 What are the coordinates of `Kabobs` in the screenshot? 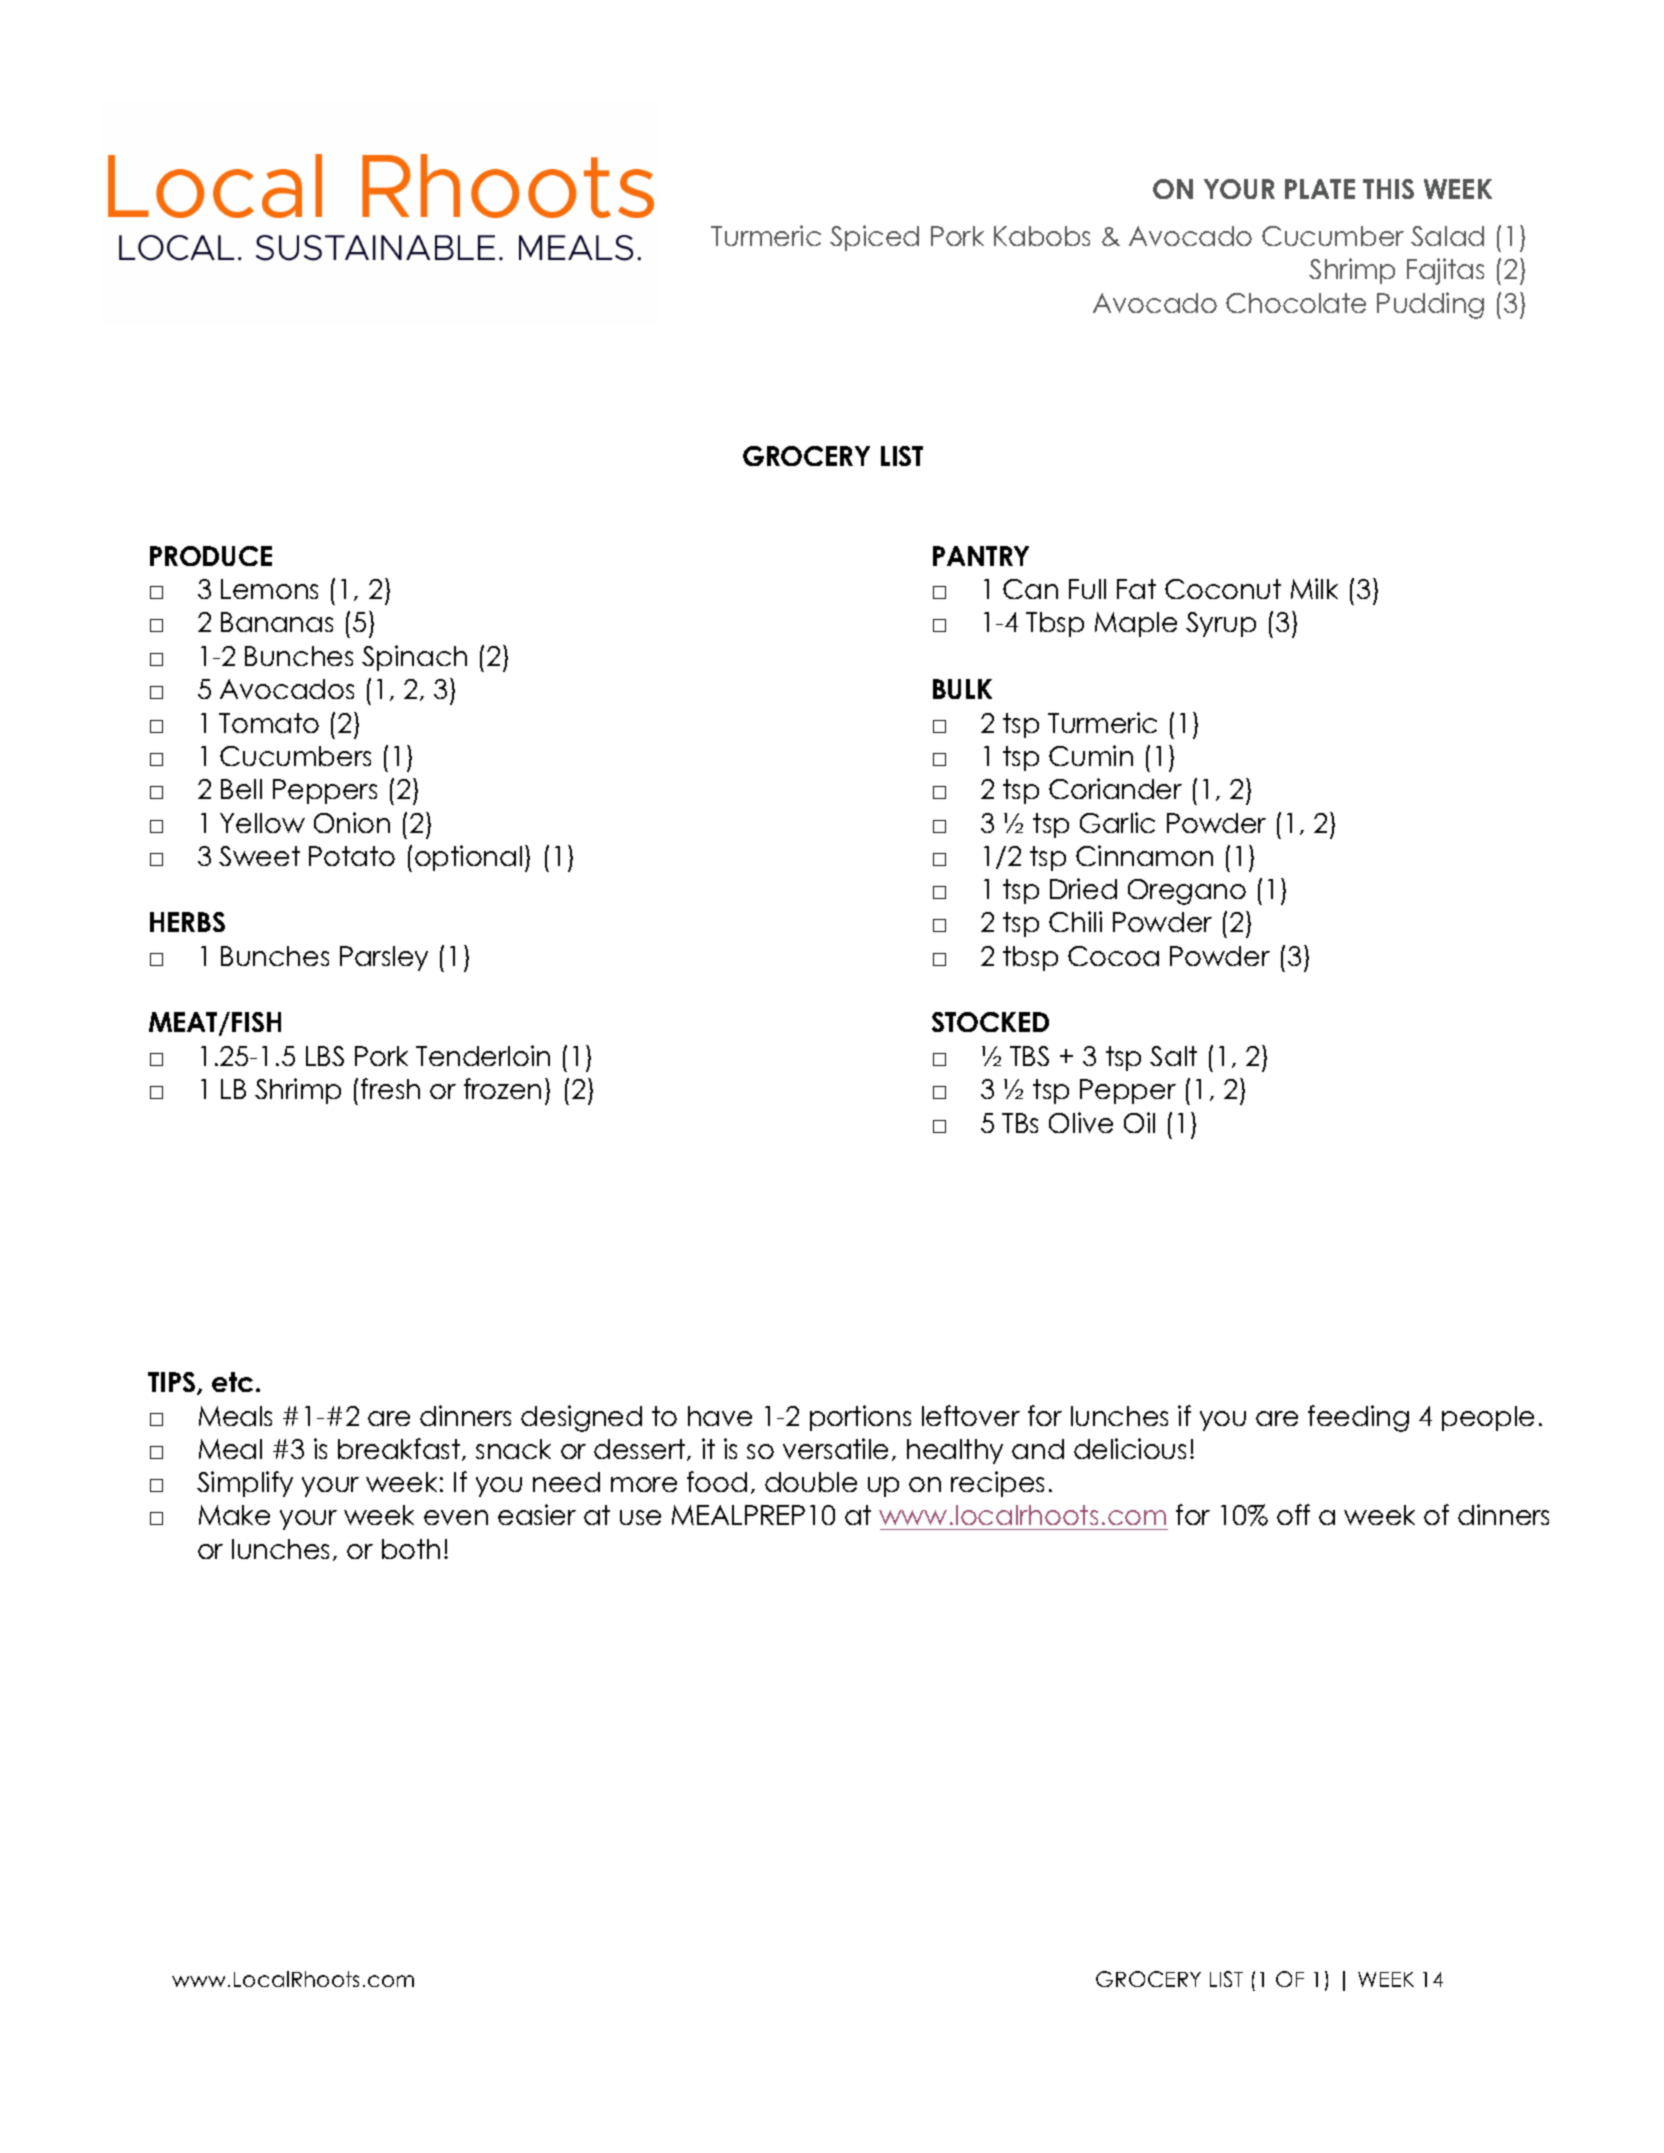 It's located at (1042, 236).
